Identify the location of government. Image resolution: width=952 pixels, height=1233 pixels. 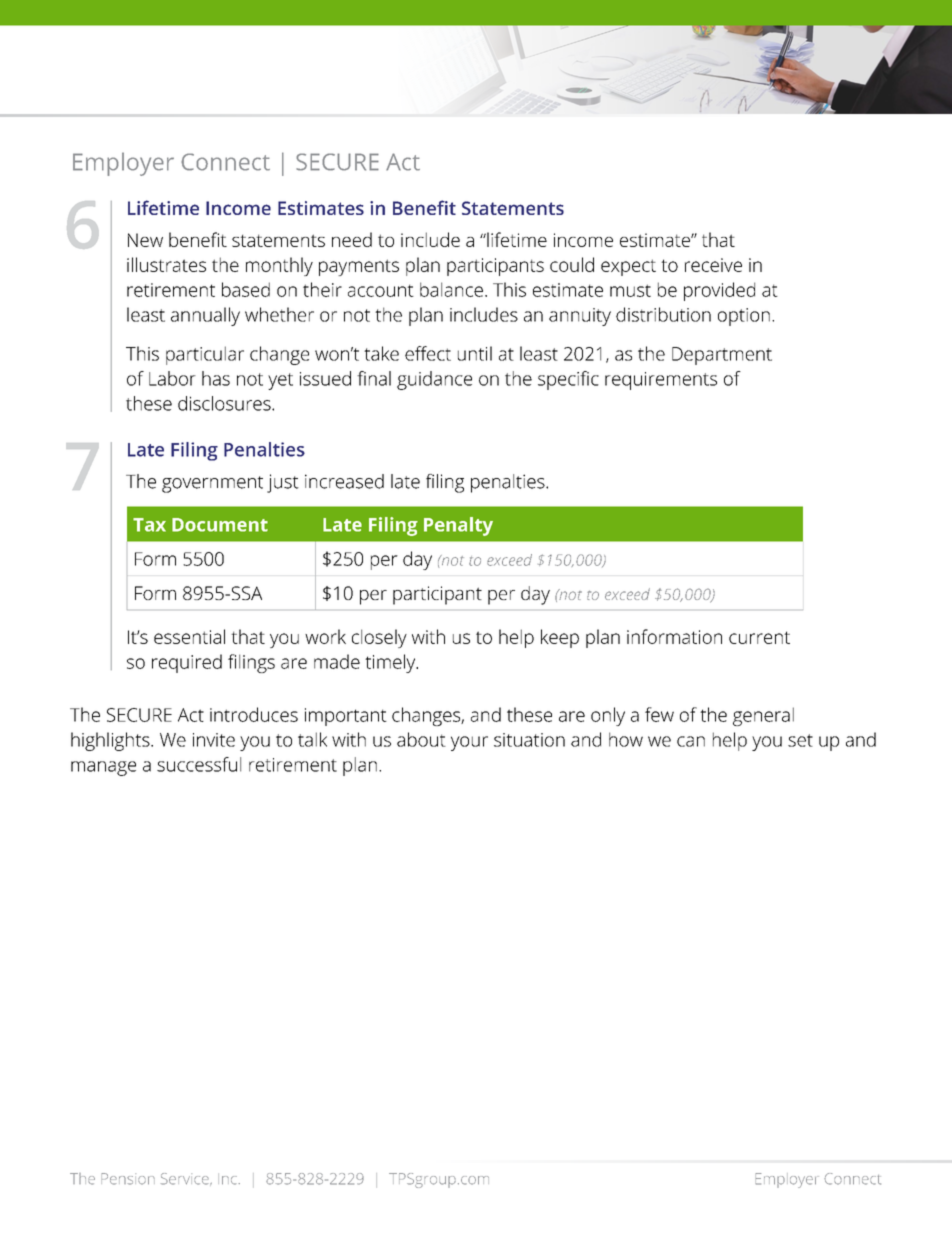
(212, 484).
